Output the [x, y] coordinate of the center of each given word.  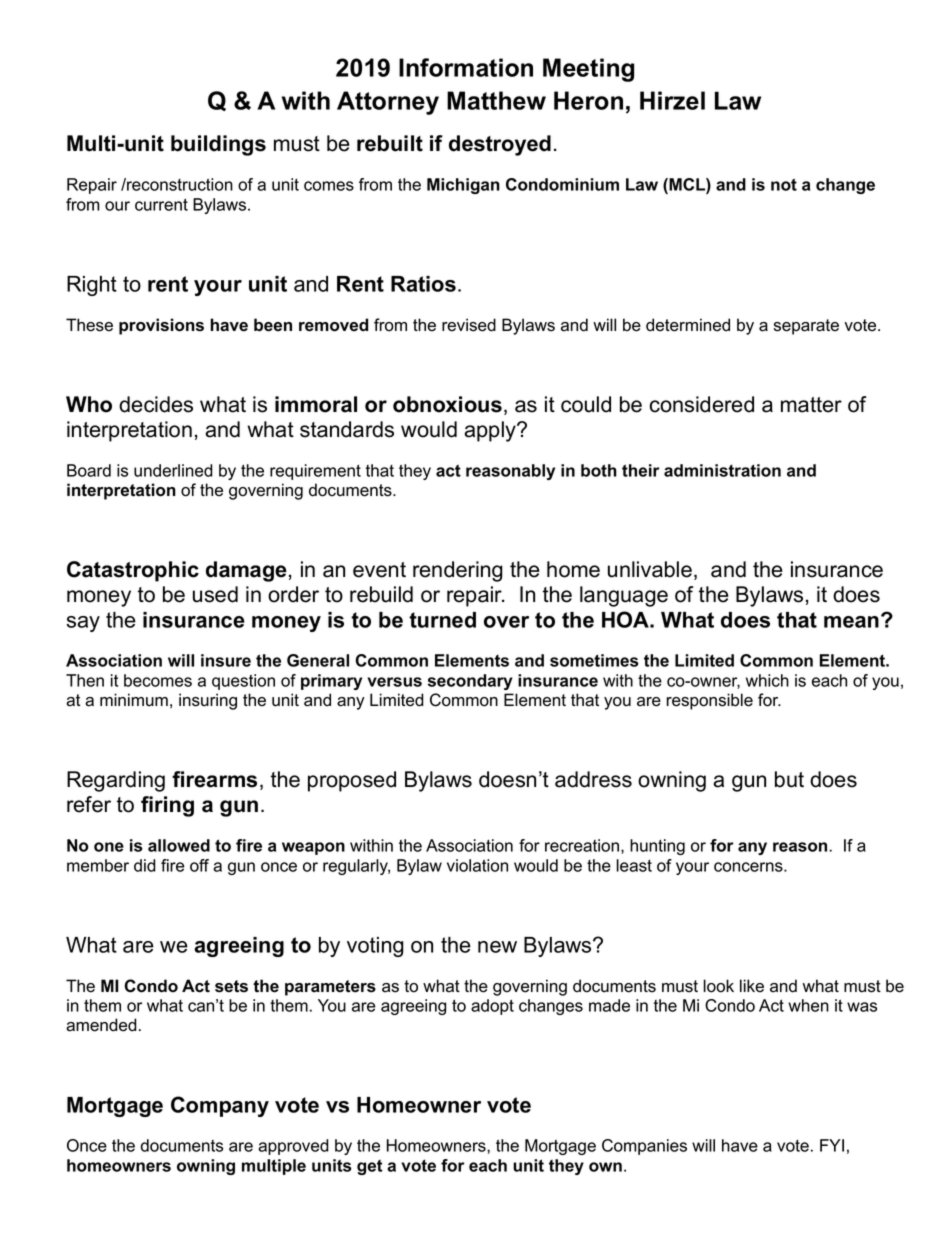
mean [851, 622]
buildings [218, 145]
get [370, 1167]
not [784, 184]
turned [442, 620]
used [215, 594]
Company [220, 1106]
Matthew [496, 100]
